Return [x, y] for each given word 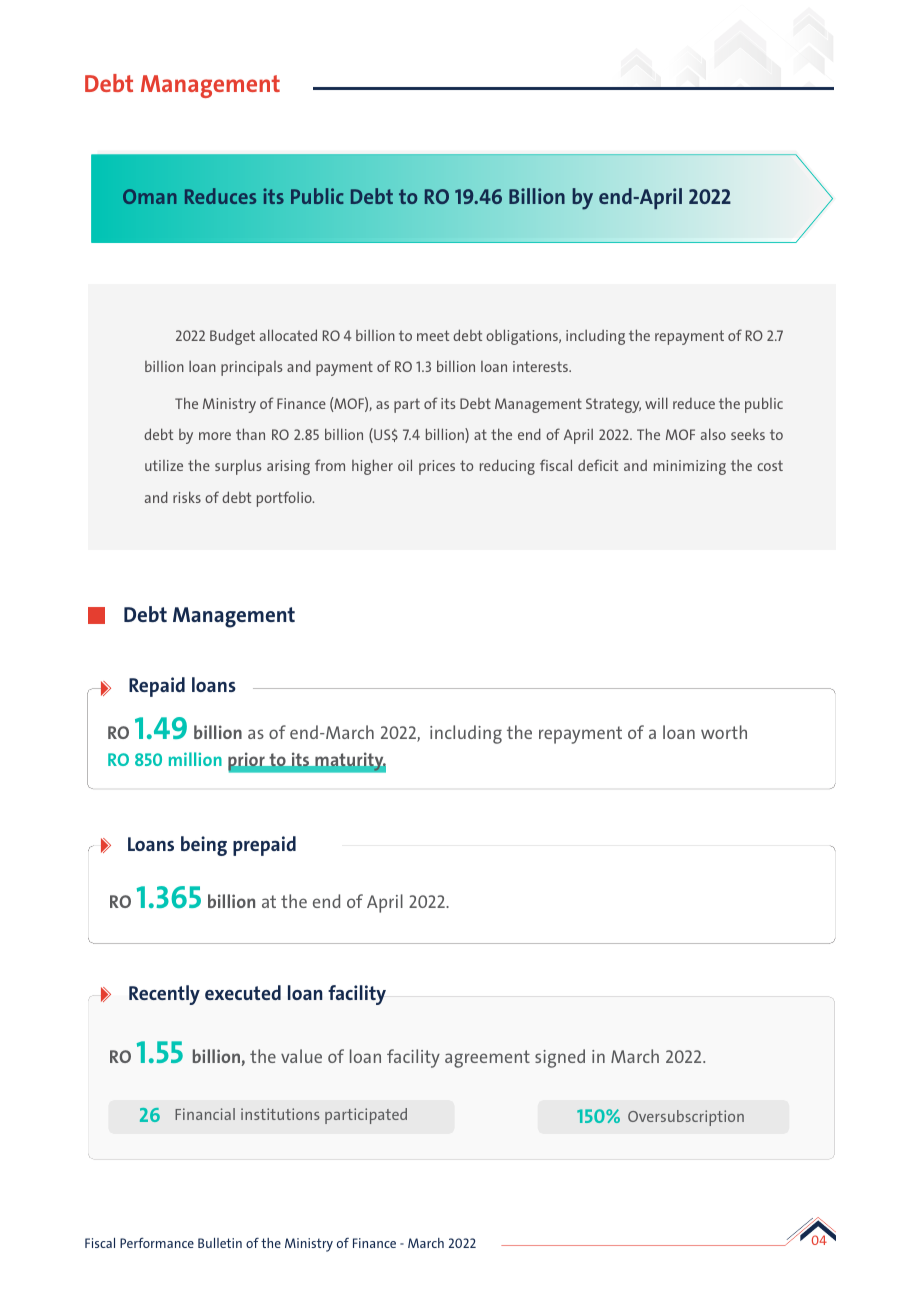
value [301, 1056]
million [195, 759]
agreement [487, 1059]
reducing [507, 467]
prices [437, 467]
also [713, 434]
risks [187, 497]
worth [724, 732]
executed [243, 992]
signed [560, 1058]
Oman [149, 196]
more [215, 436]
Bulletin [220, 1243]
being [204, 846]
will [656, 403]
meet [433, 335]
